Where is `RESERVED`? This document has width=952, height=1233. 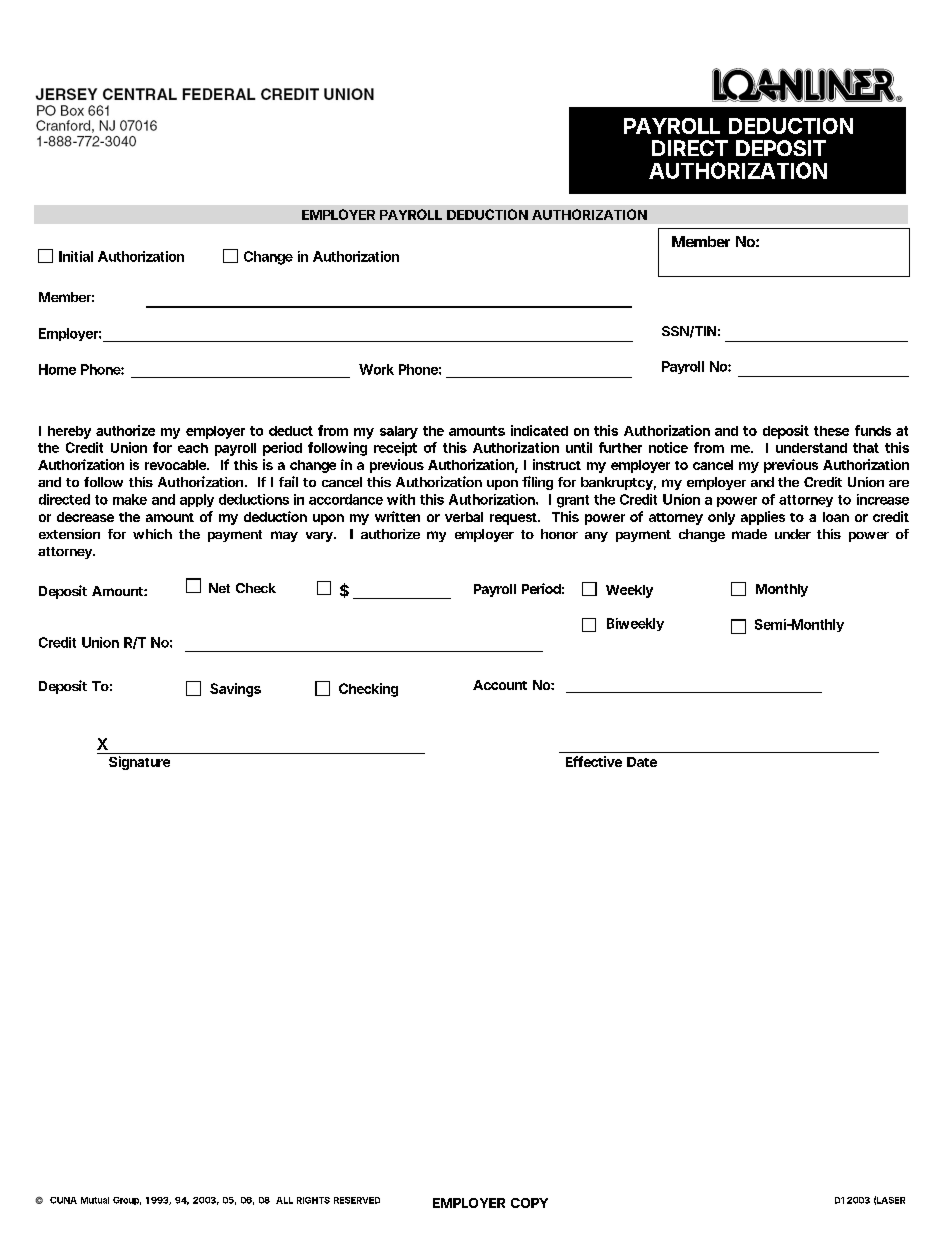 RESERVED is located at coordinates (357, 1200).
